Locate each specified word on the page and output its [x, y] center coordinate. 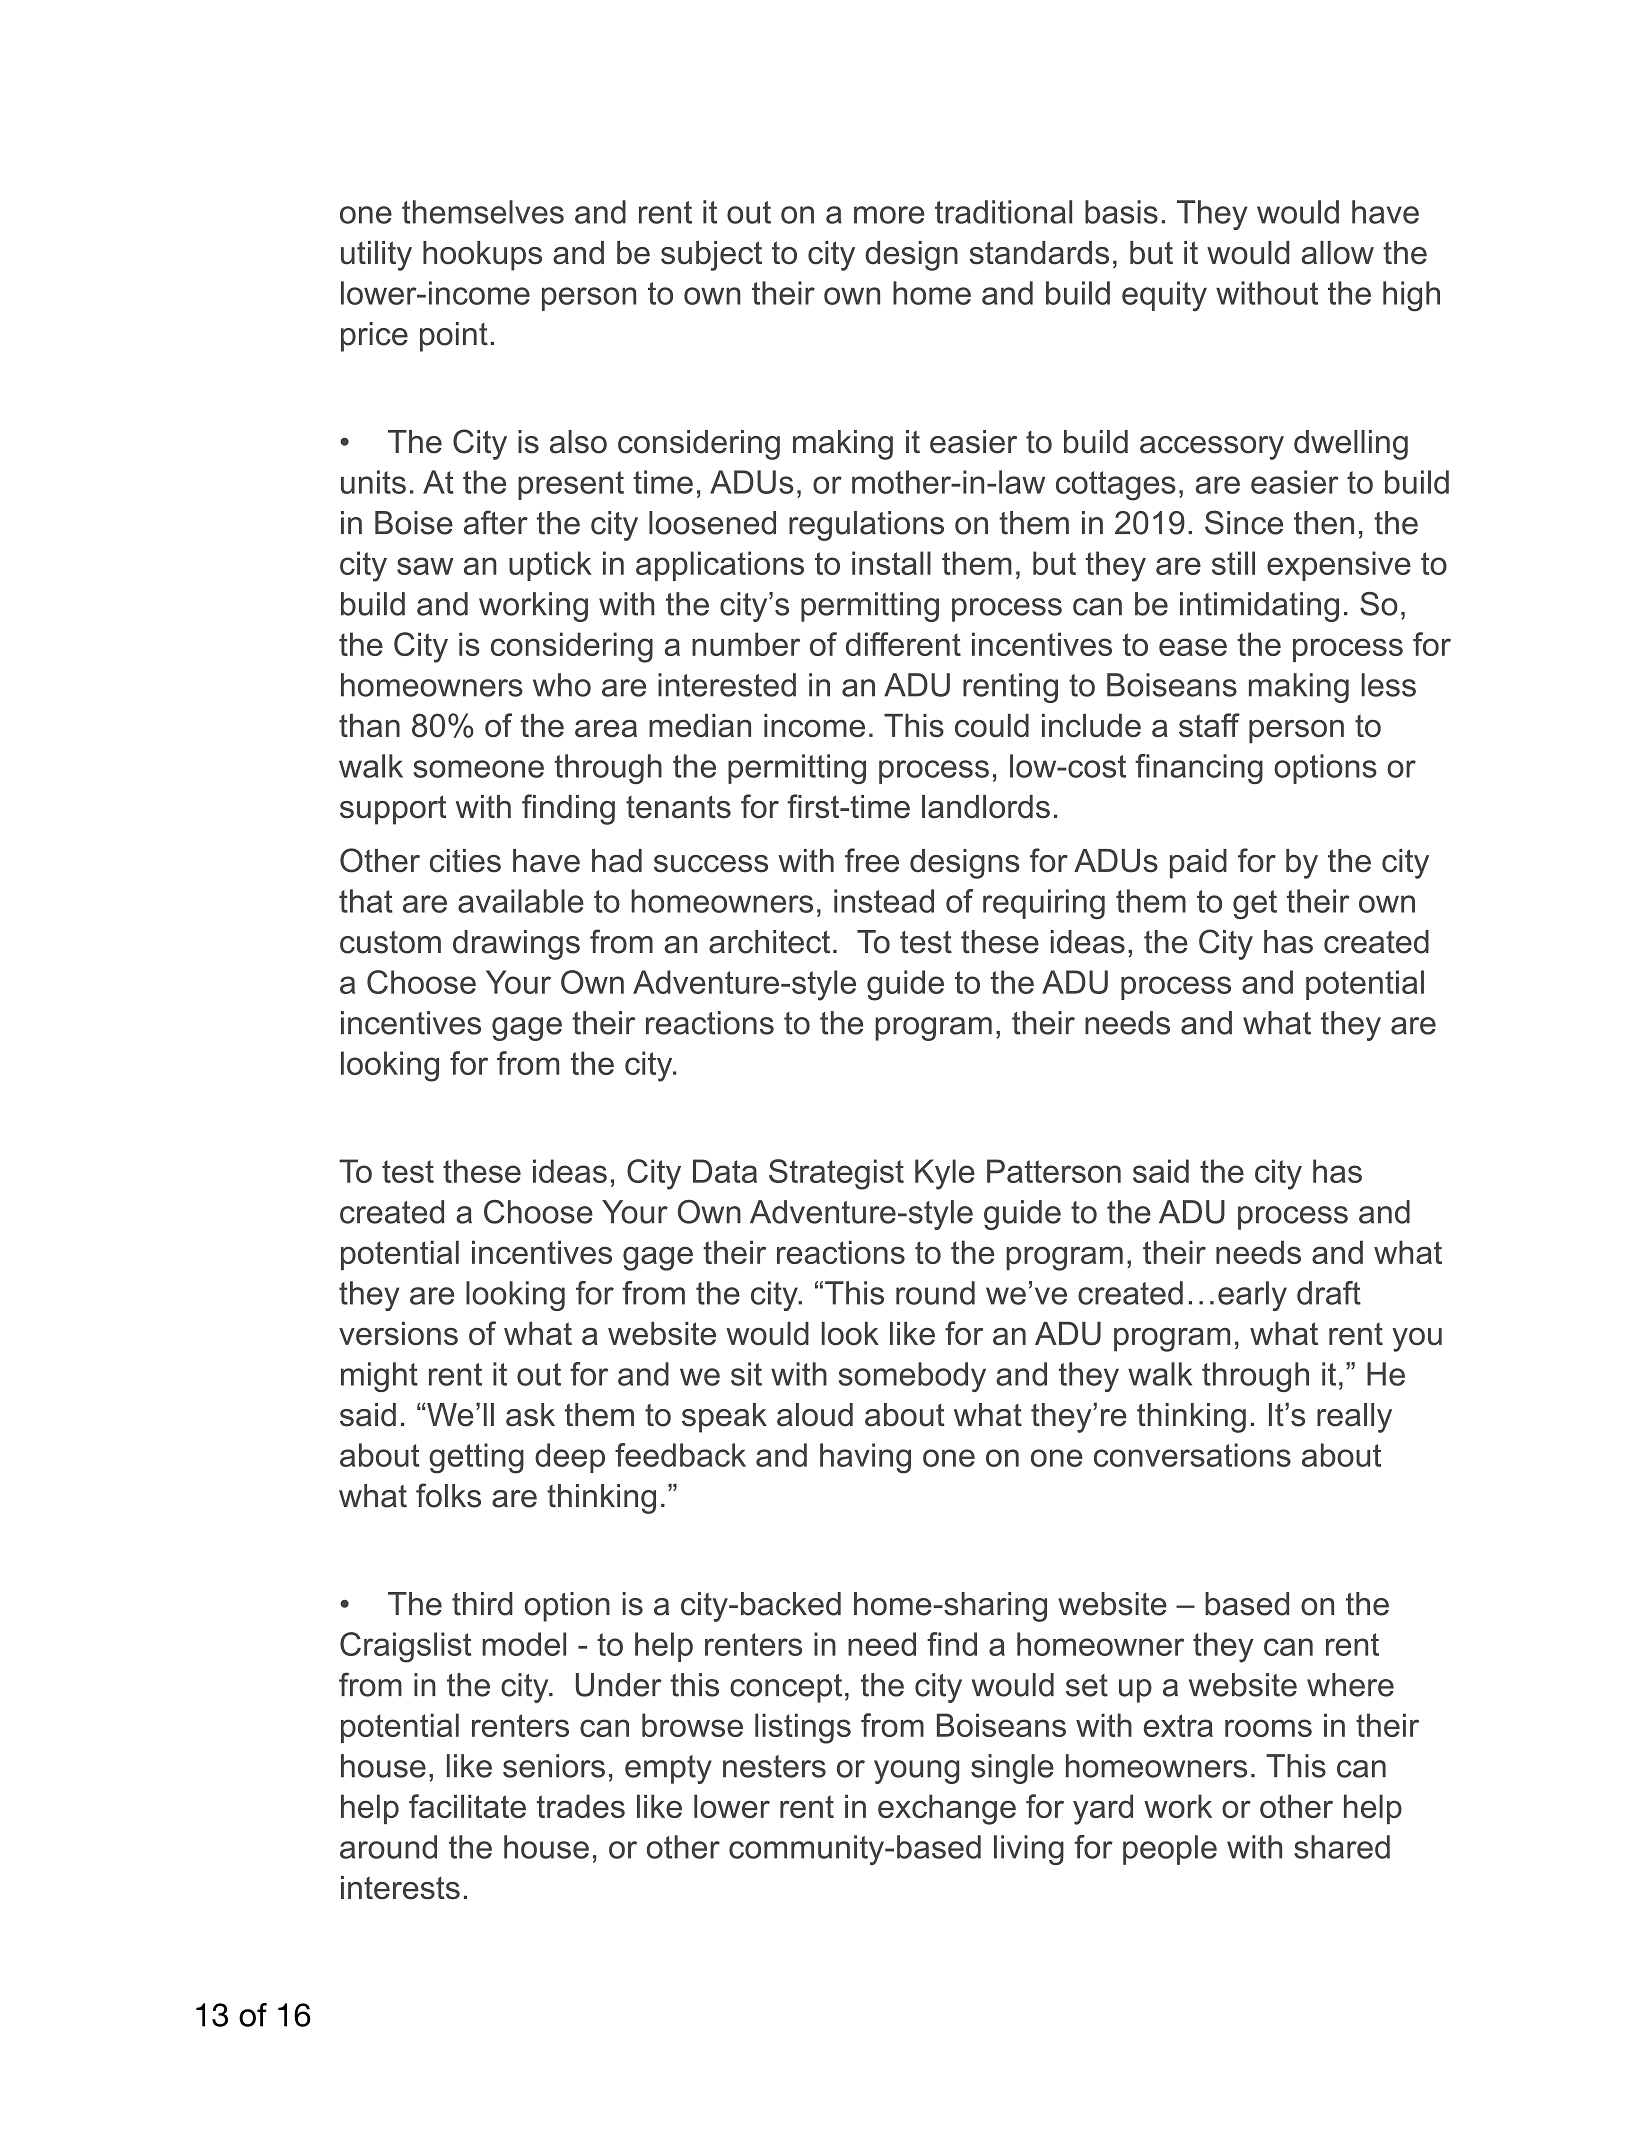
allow [1338, 253]
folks [448, 1495]
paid [1198, 864]
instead [884, 901]
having [865, 1458]
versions [398, 1333]
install [891, 563]
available [521, 901]
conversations [1192, 1455]
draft [1329, 1293]
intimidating [1259, 607]
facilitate [467, 1806]
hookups [482, 256]
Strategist [836, 1174]
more [889, 215]
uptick [550, 566]
